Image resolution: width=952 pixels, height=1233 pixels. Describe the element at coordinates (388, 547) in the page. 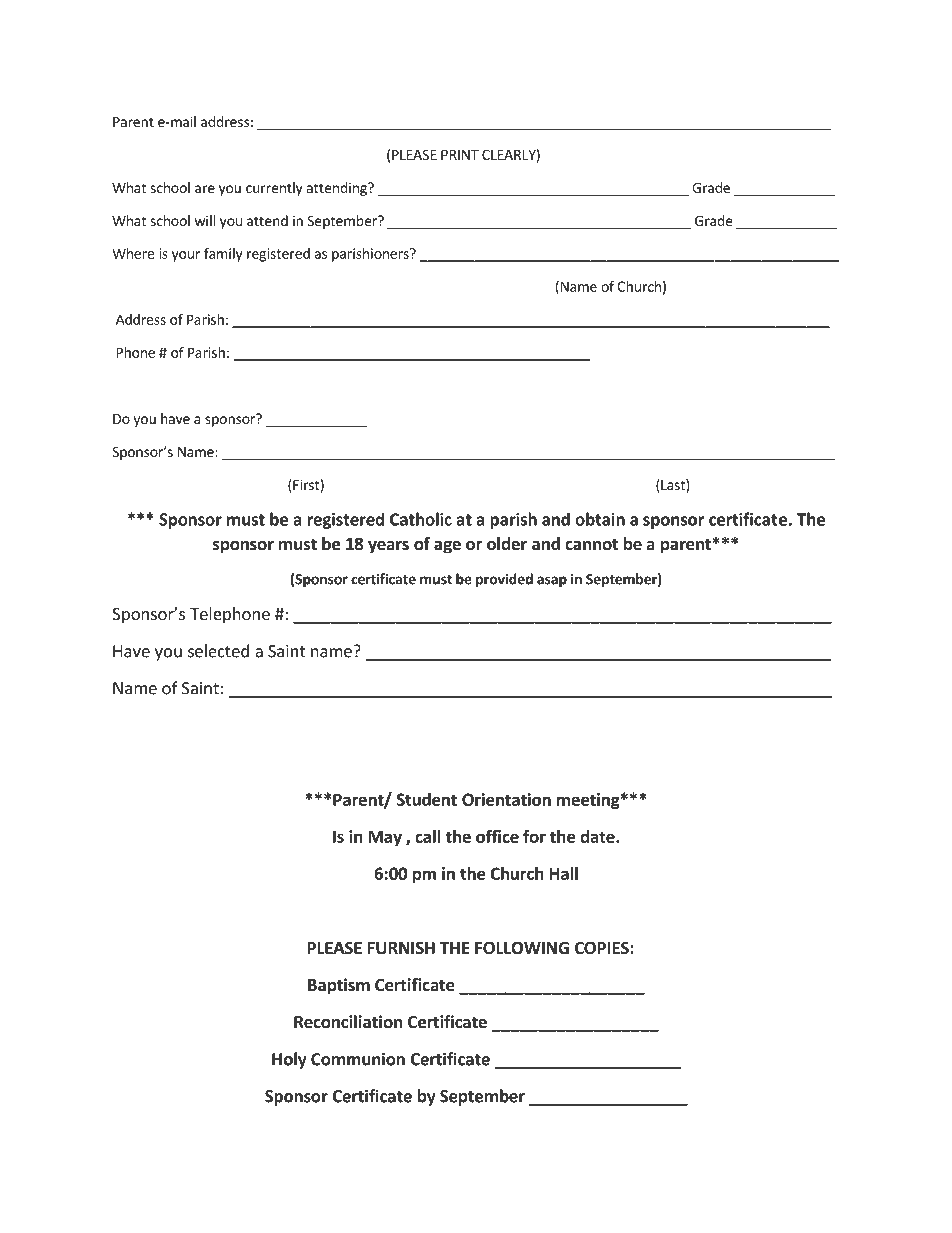

I see `years` at that location.
